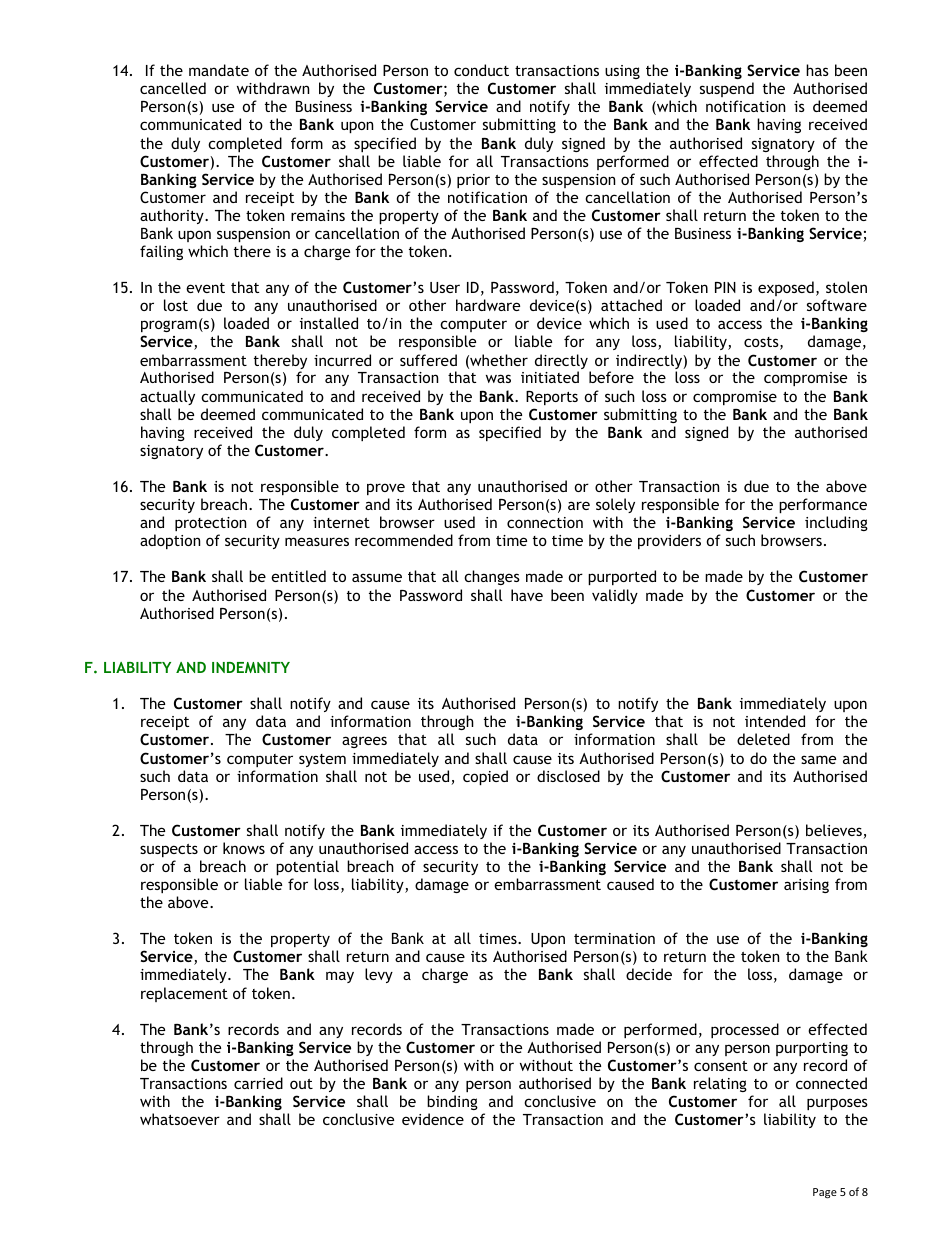 The height and width of the image is (1233, 952). I want to click on system, so click(322, 760).
